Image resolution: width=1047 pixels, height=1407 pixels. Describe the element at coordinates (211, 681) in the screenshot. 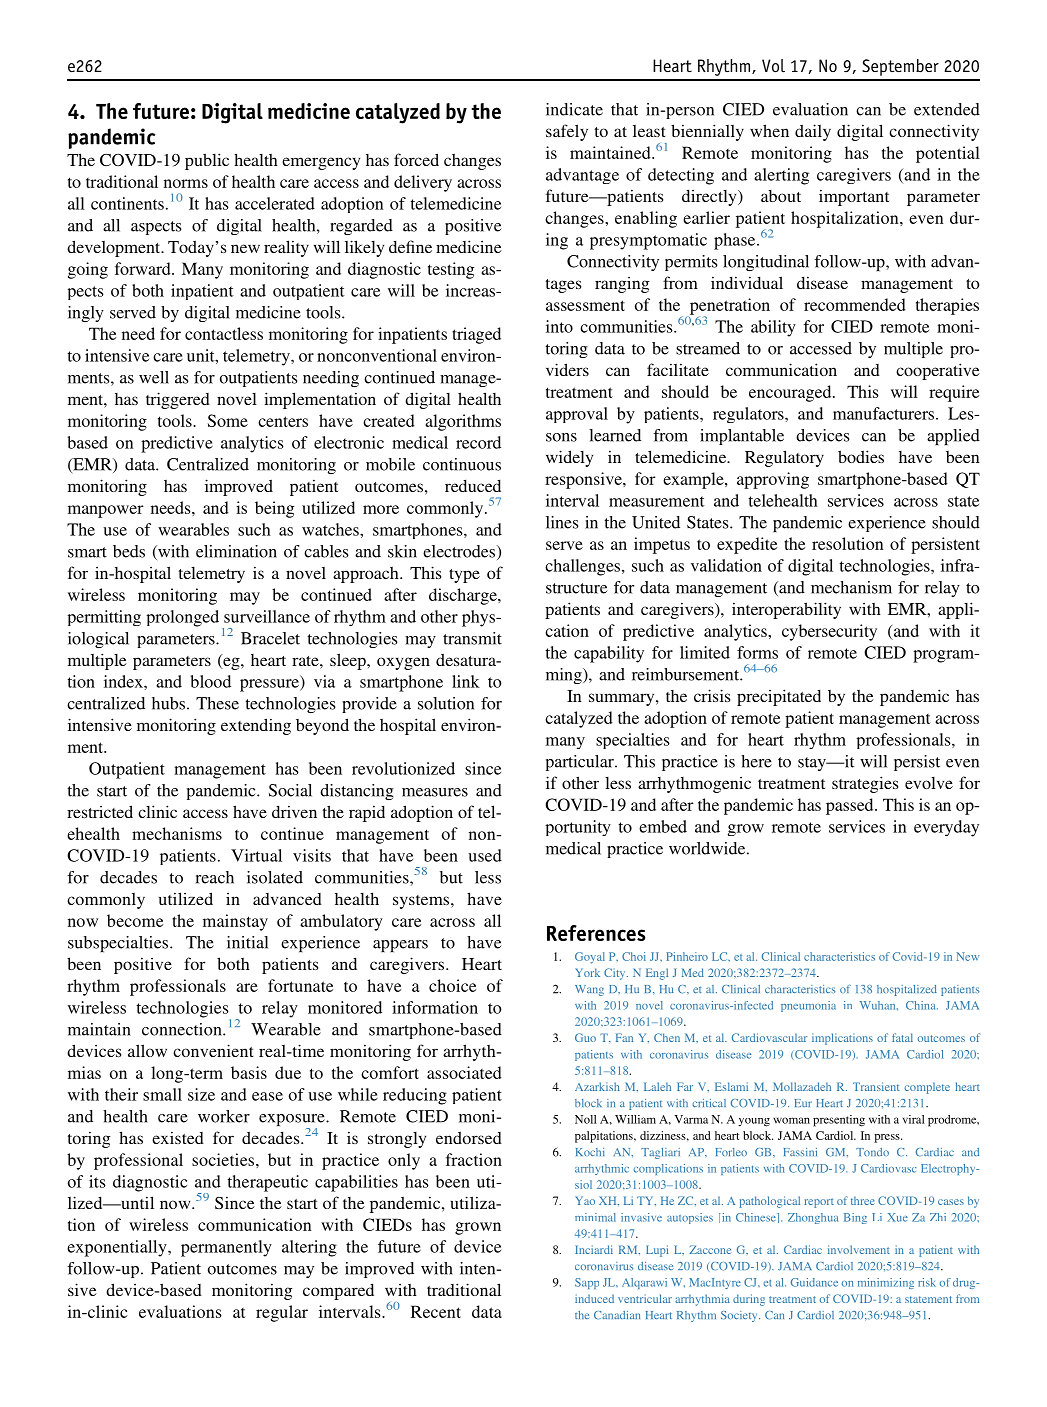

I see `blood` at that location.
